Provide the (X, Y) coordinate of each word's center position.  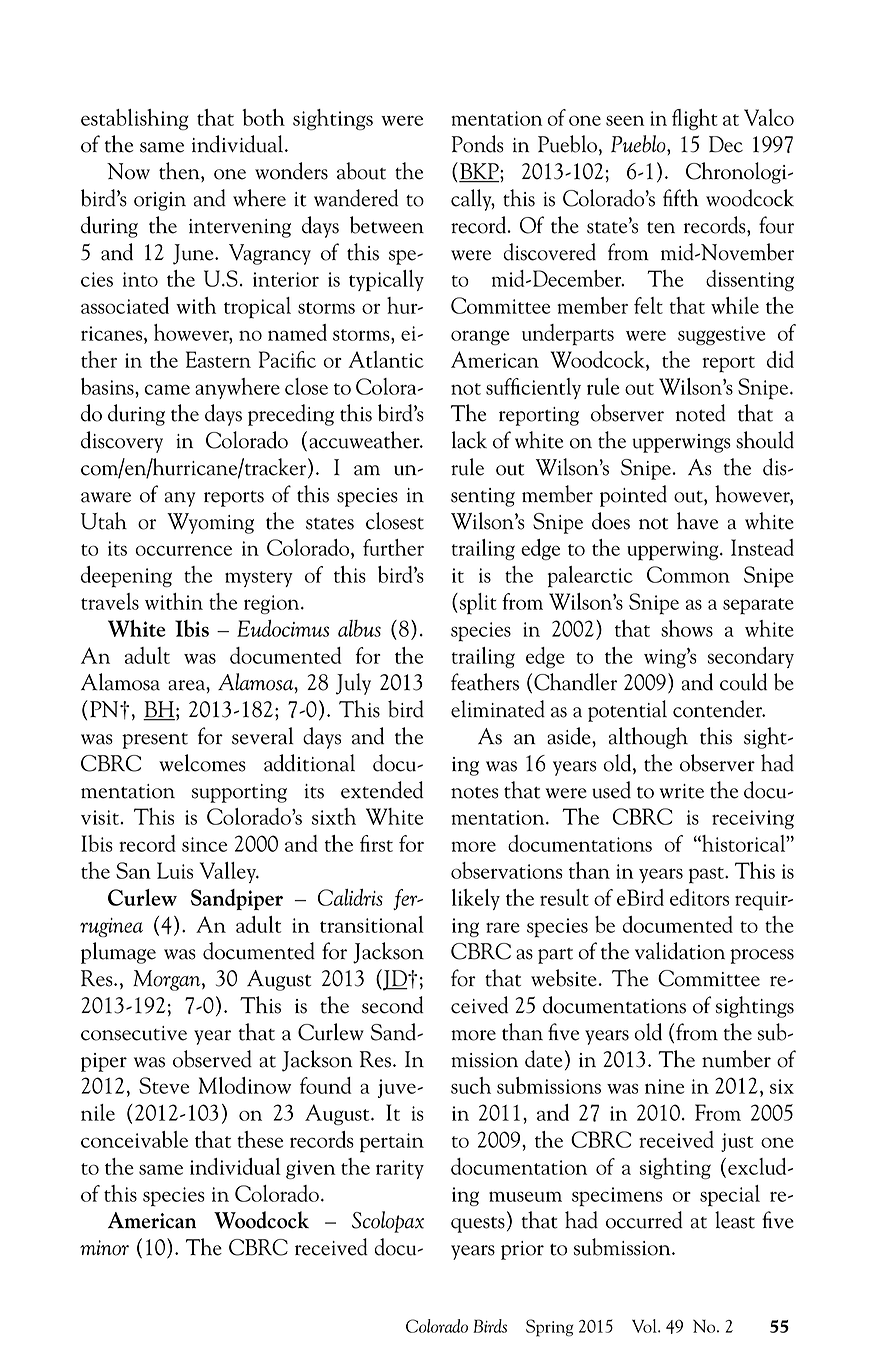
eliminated (498, 709)
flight (695, 119)
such (471, 1085)
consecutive (134, 1033)
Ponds (478, 144)
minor (104, 1248)
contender (719, 709)
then (180, 172)
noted (700, 413)
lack (469, 440)
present (155, 741)
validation (680, 951)
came (167, 389)
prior (522, 1250)
